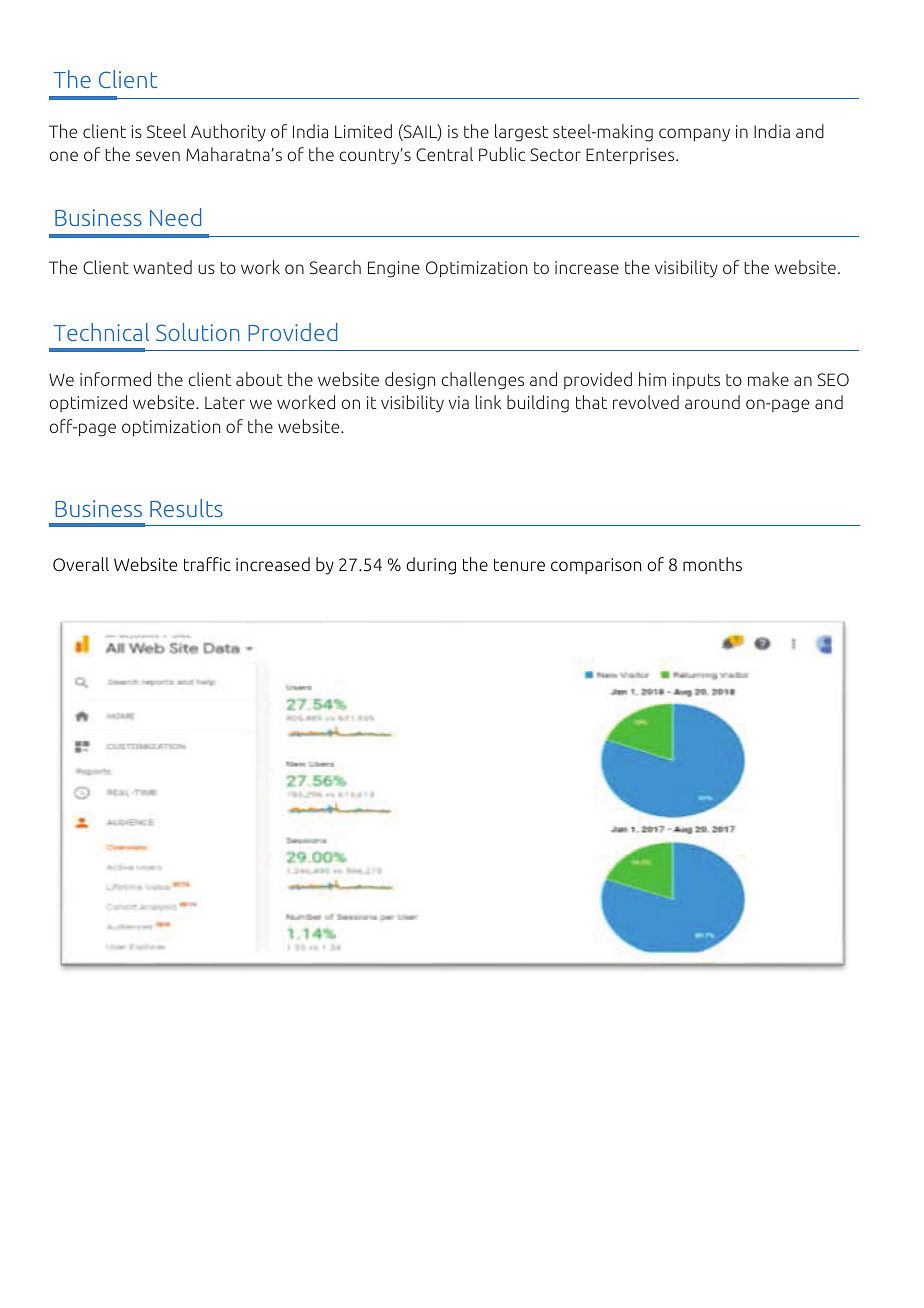 The height and width of the page is (1308, 924). I want to click on seven, so click(158, 156).
